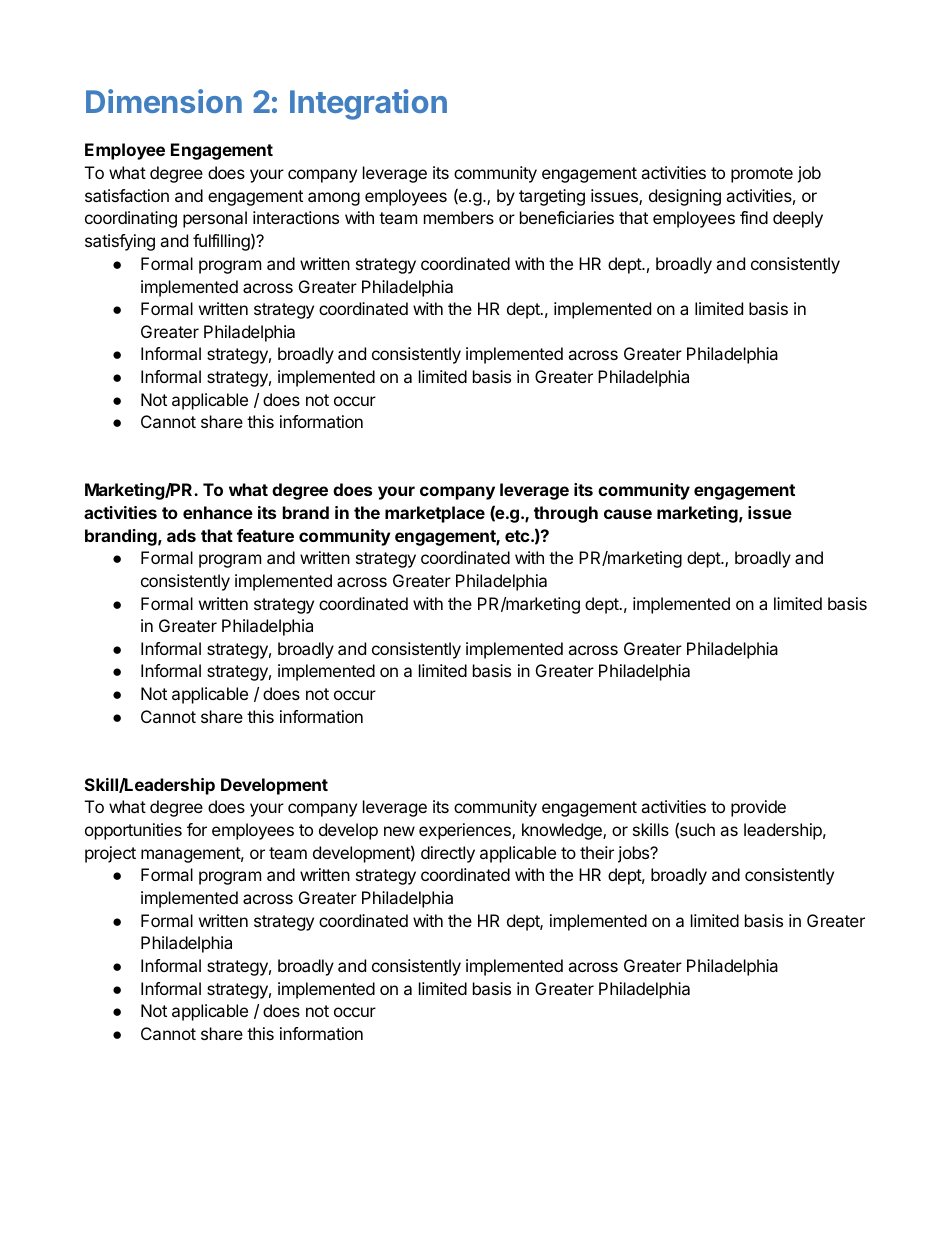 The width and height of the screenshot is (952, 1233). Describe the element at coordinates (758, 808) in the screenshot. I see `provide` at that location.
